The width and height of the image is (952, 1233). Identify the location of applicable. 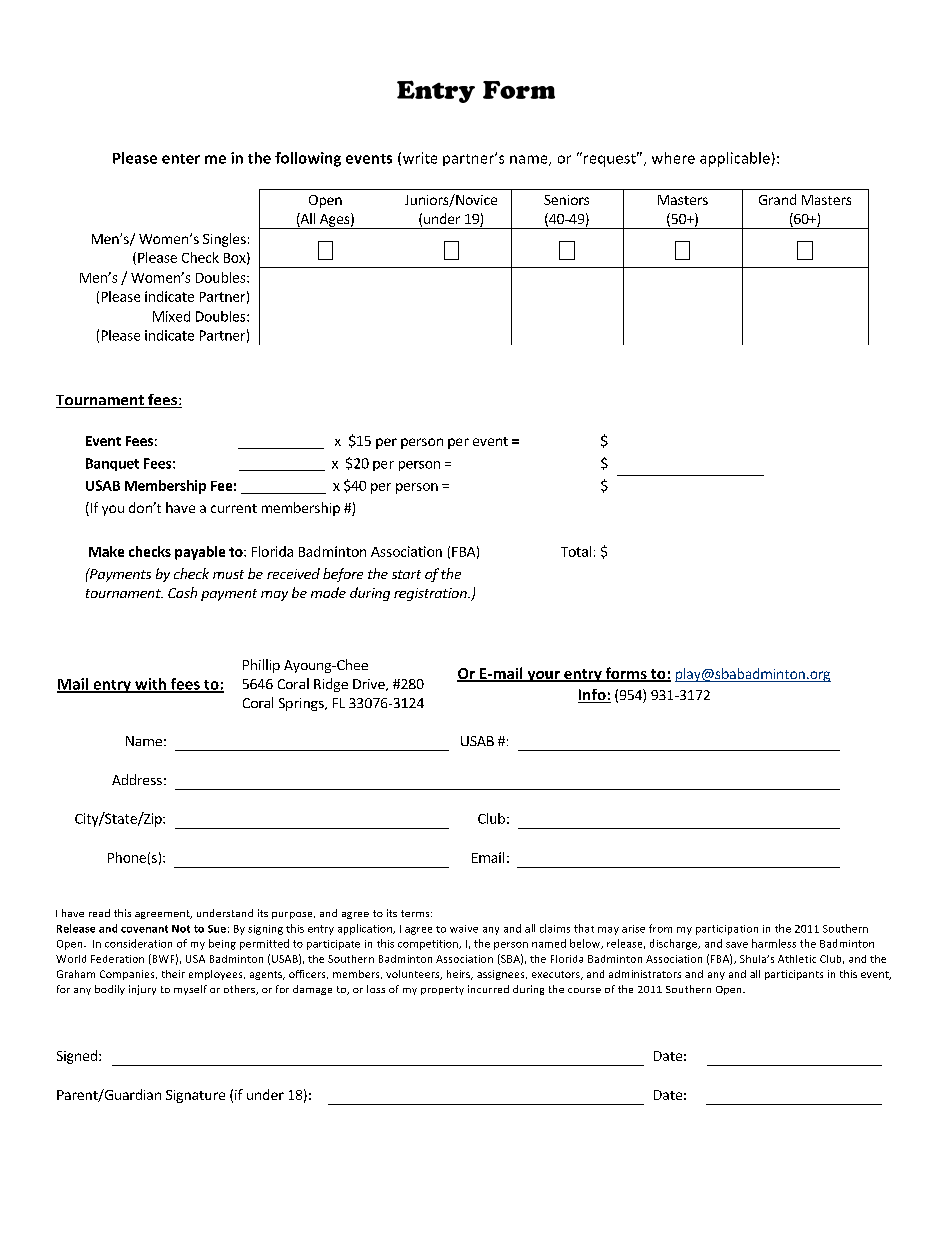
(735, 159).
